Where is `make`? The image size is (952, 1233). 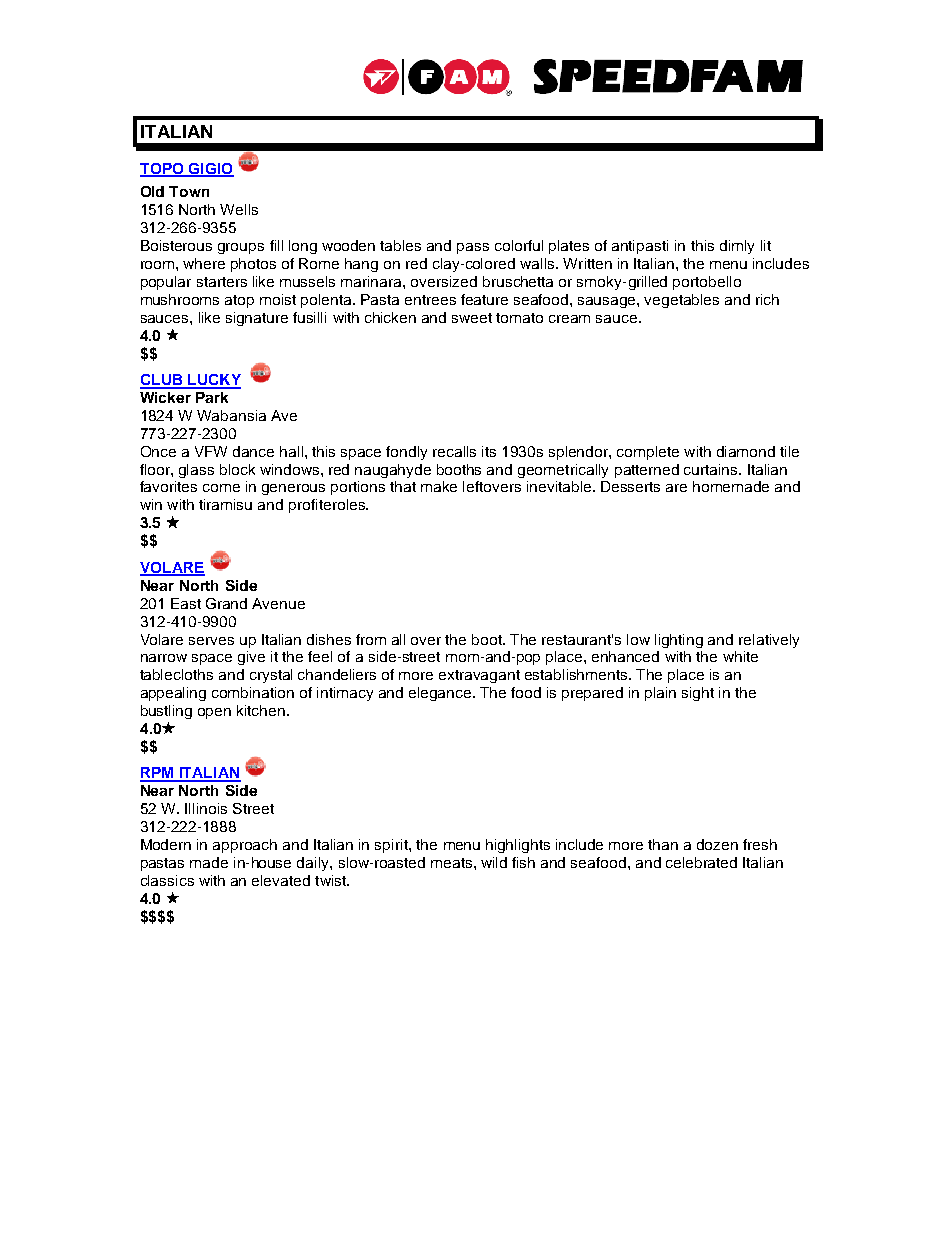 make is located at coordinates (439, 486).
